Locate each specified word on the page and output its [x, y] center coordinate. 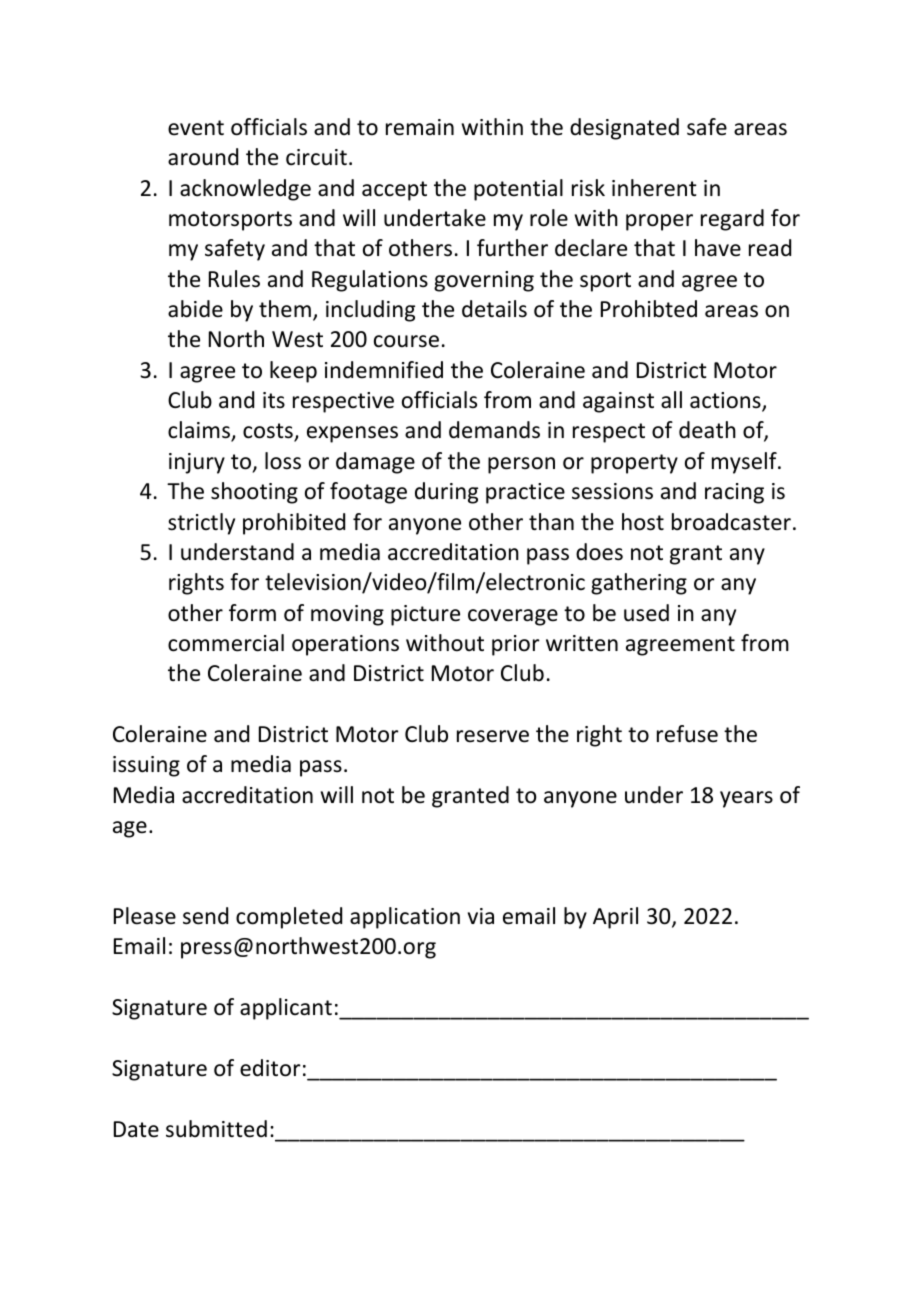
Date [136, 1129]
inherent [654, 188]
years [746, 799]
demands [494, 430]
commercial [226, 643]
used [646, 613]
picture [425, 615]
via [481, 916]
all [671, 400]
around [203, 157]
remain [420, 127]
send [205, 916]
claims [200, 431]
